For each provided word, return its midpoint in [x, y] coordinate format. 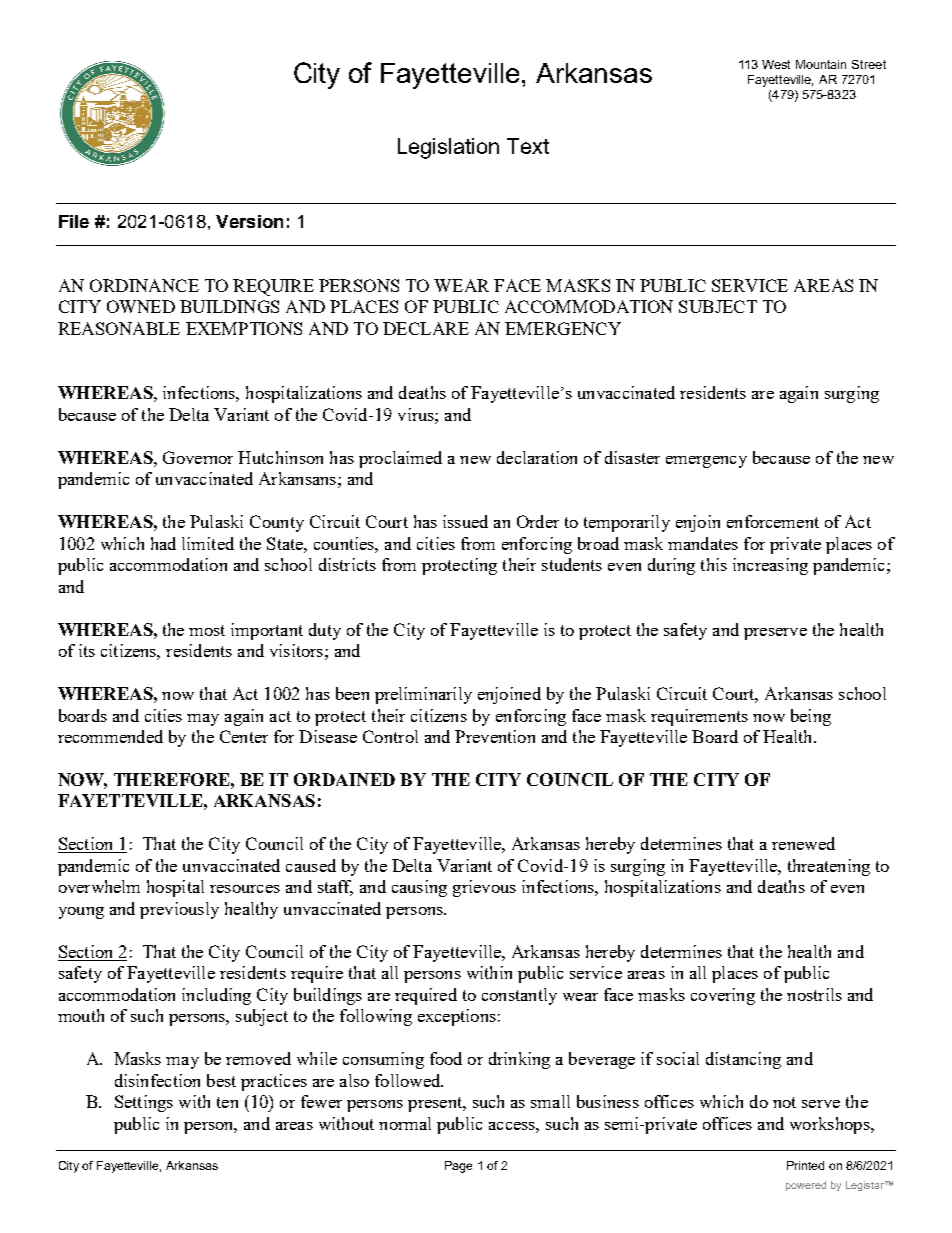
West [776, 64]
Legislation [448, 148]
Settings [144, 1103]
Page [458, 1167]
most [207, 630]
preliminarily [423, 695]
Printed [805, 1165]
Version [249, 221]
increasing [770, 566]
